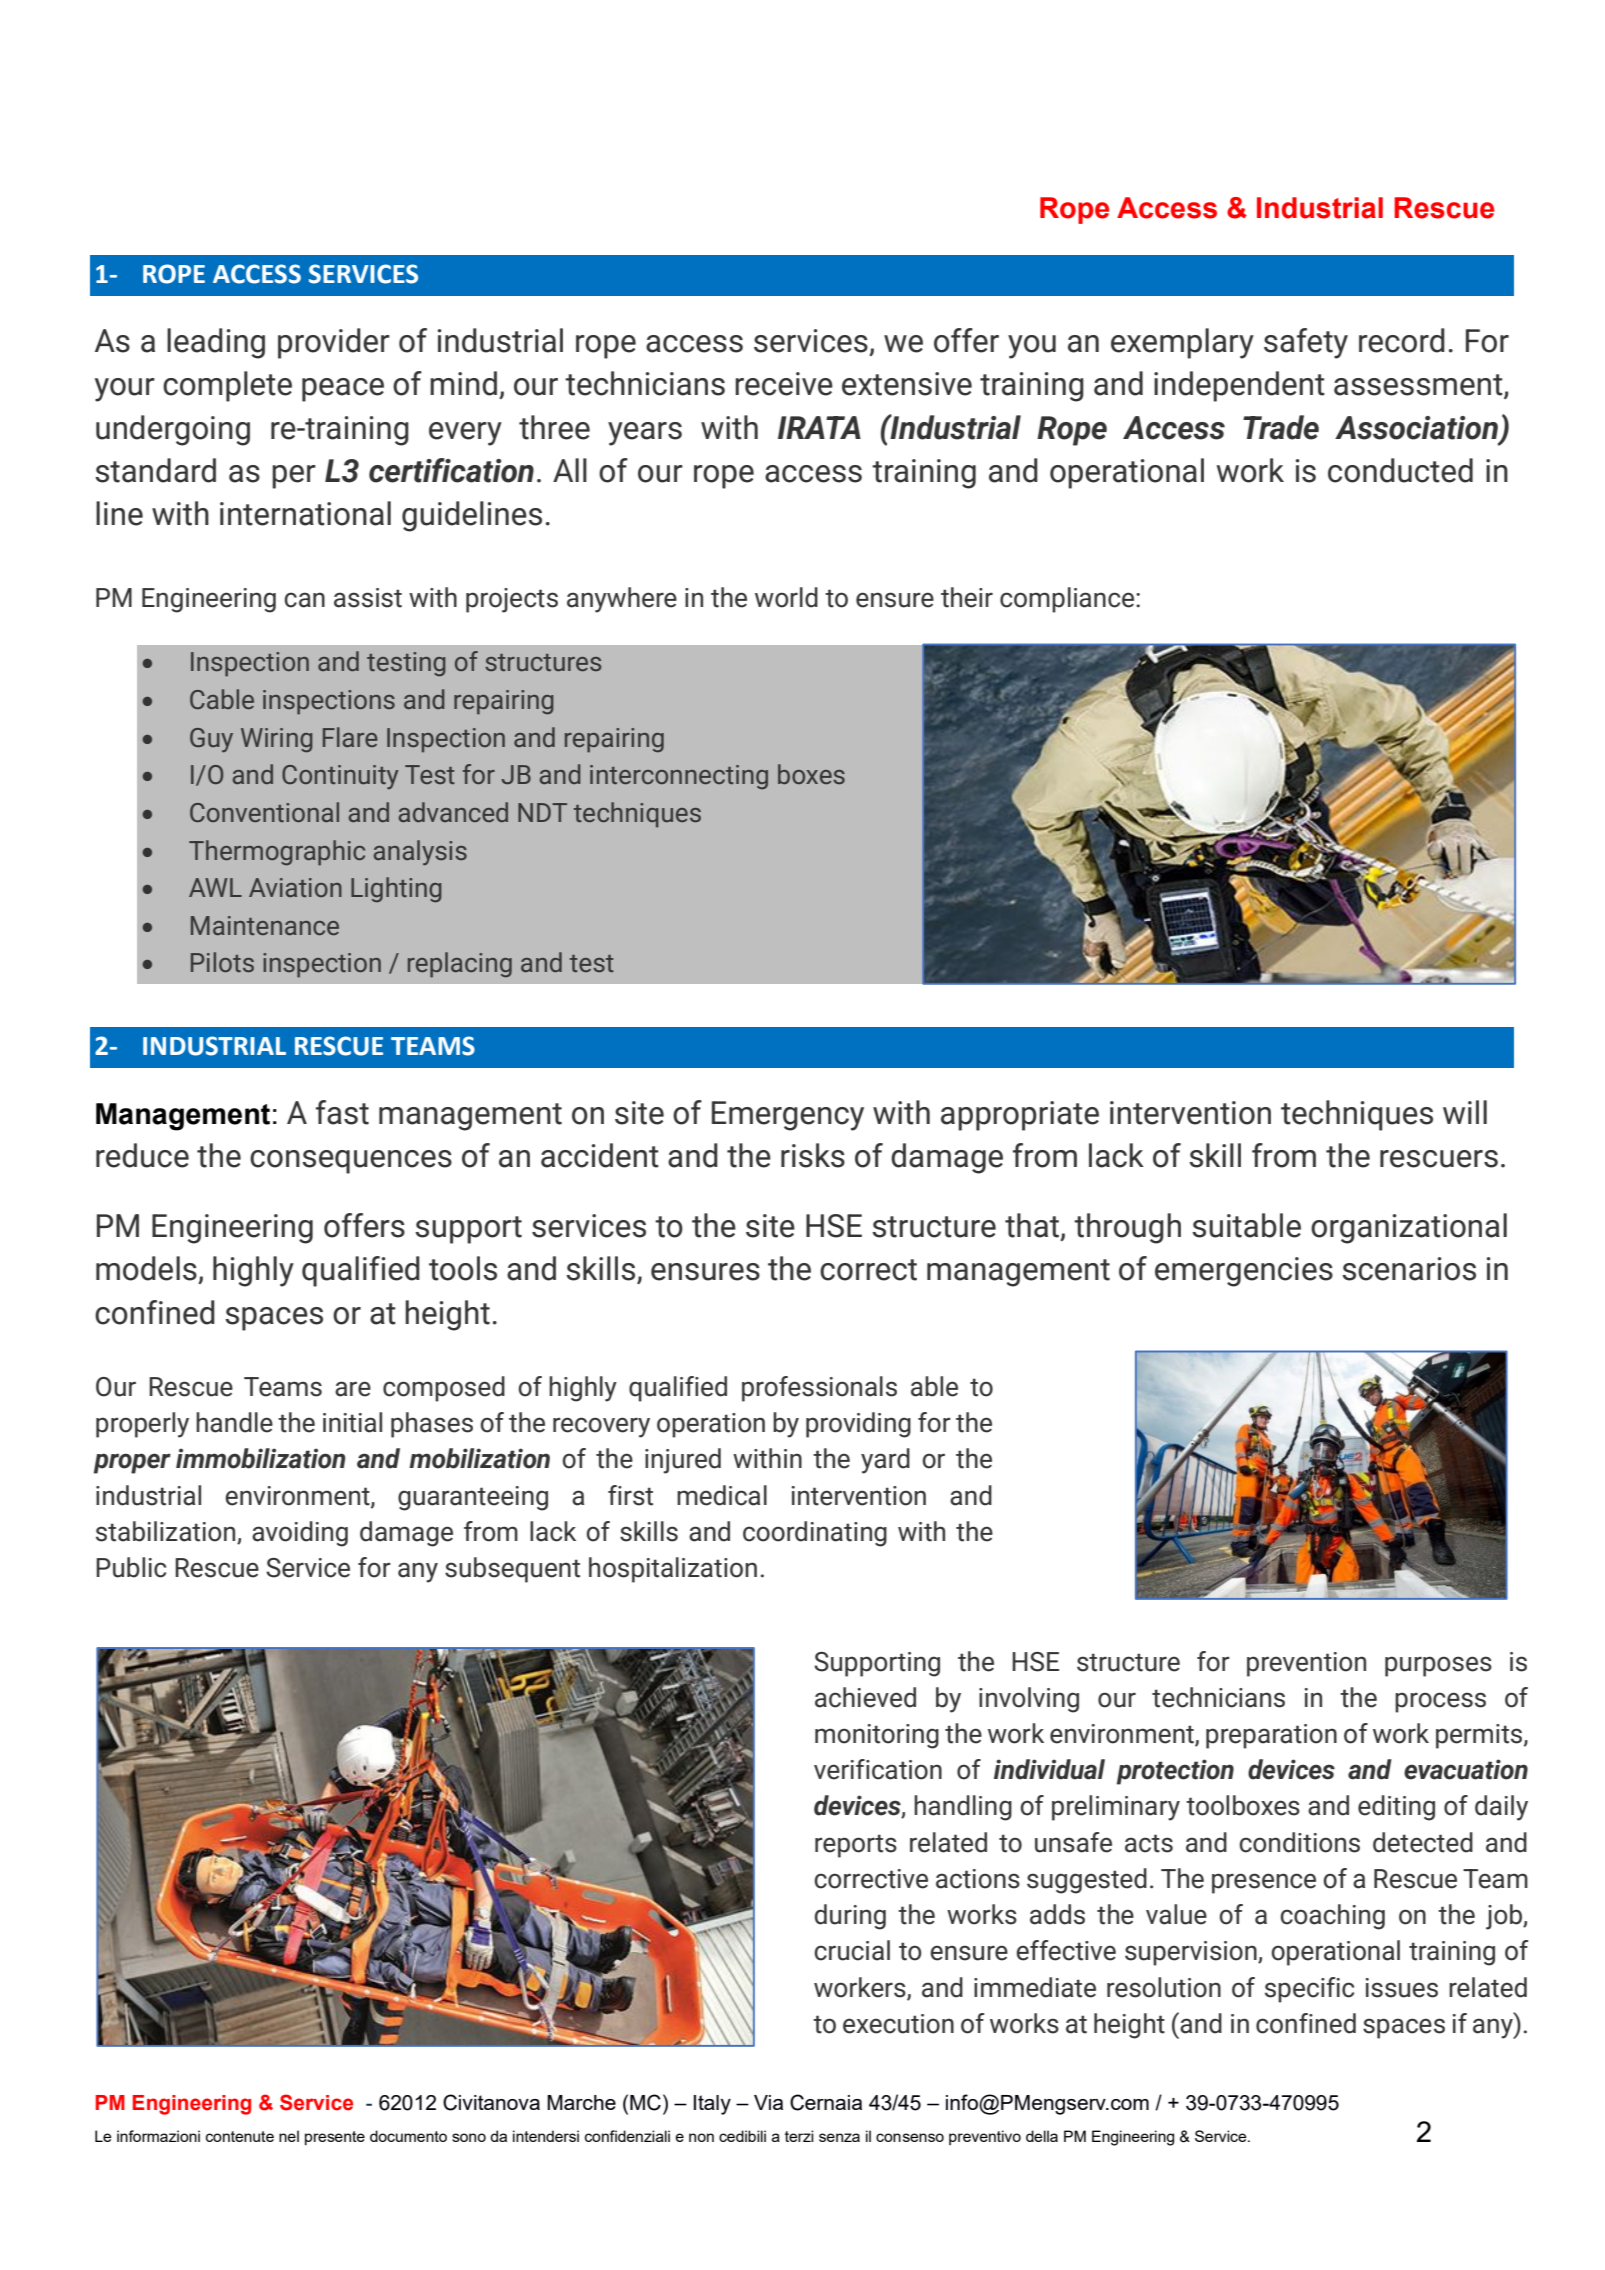 The height and width of the page is (2270, 1605). Describe the element at coordinates (343, 390) in the page. I see `peace` at that location.
